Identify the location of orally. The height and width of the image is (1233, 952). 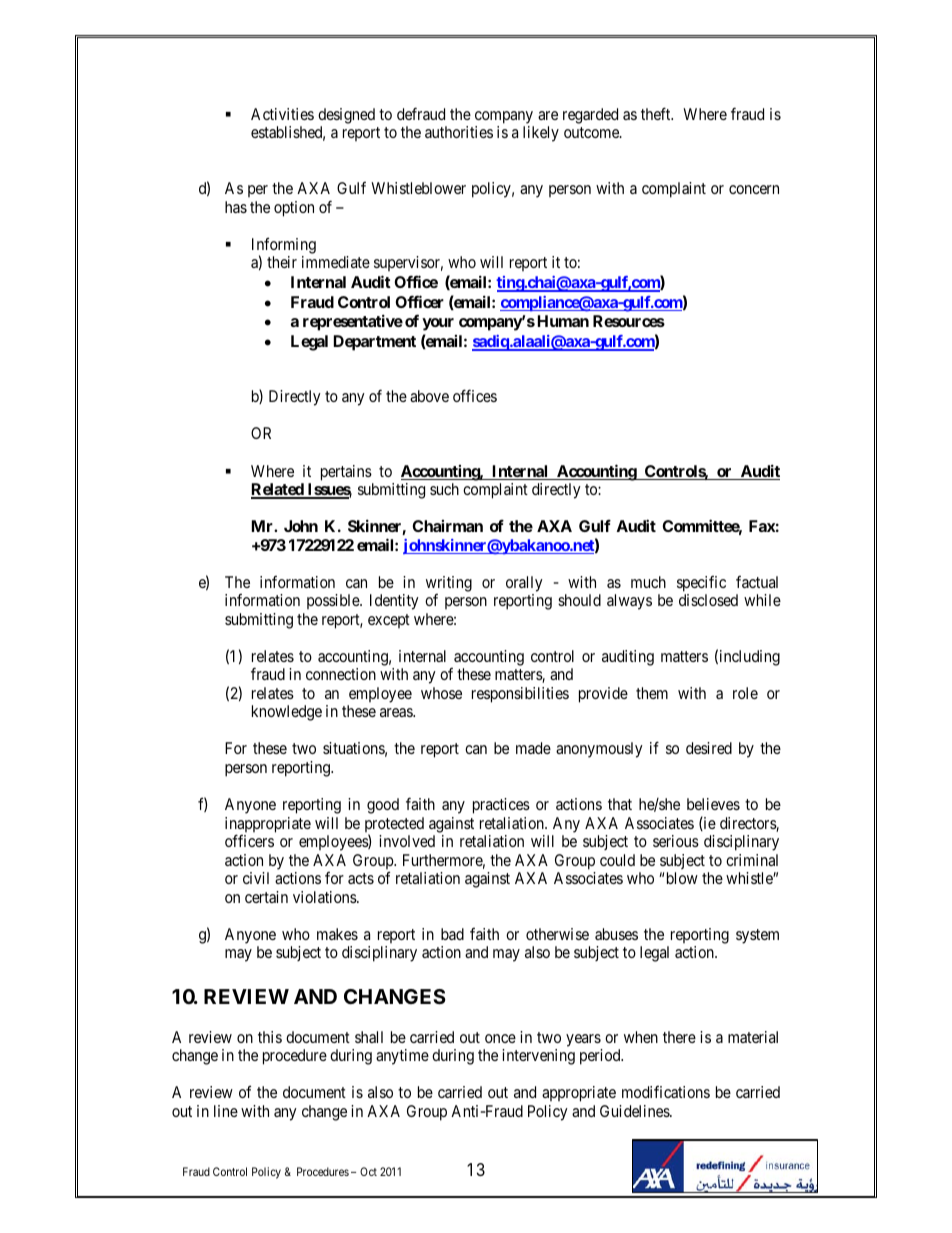
(524, 584).
